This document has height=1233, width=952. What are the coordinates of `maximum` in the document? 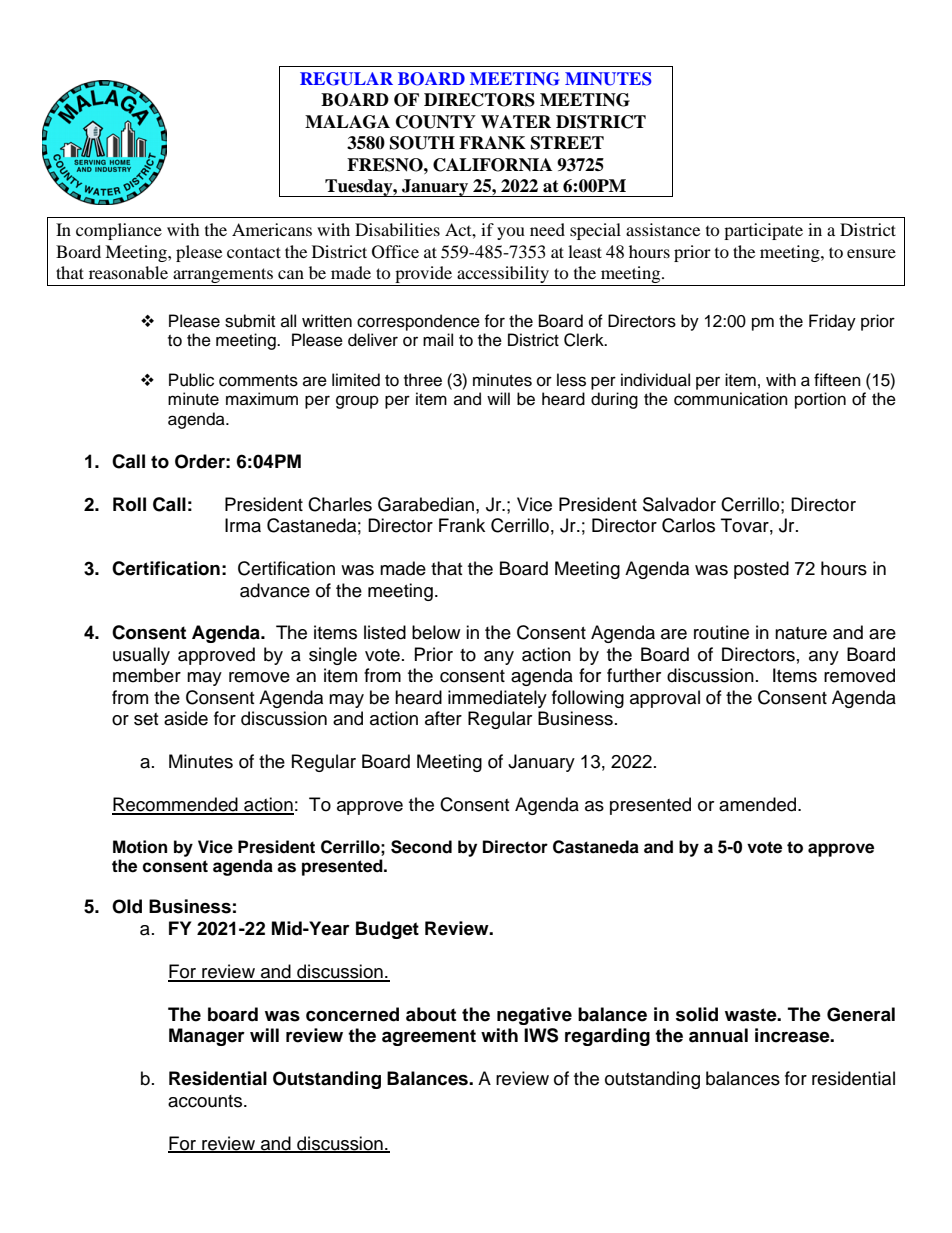 It's located at (262, 399).
